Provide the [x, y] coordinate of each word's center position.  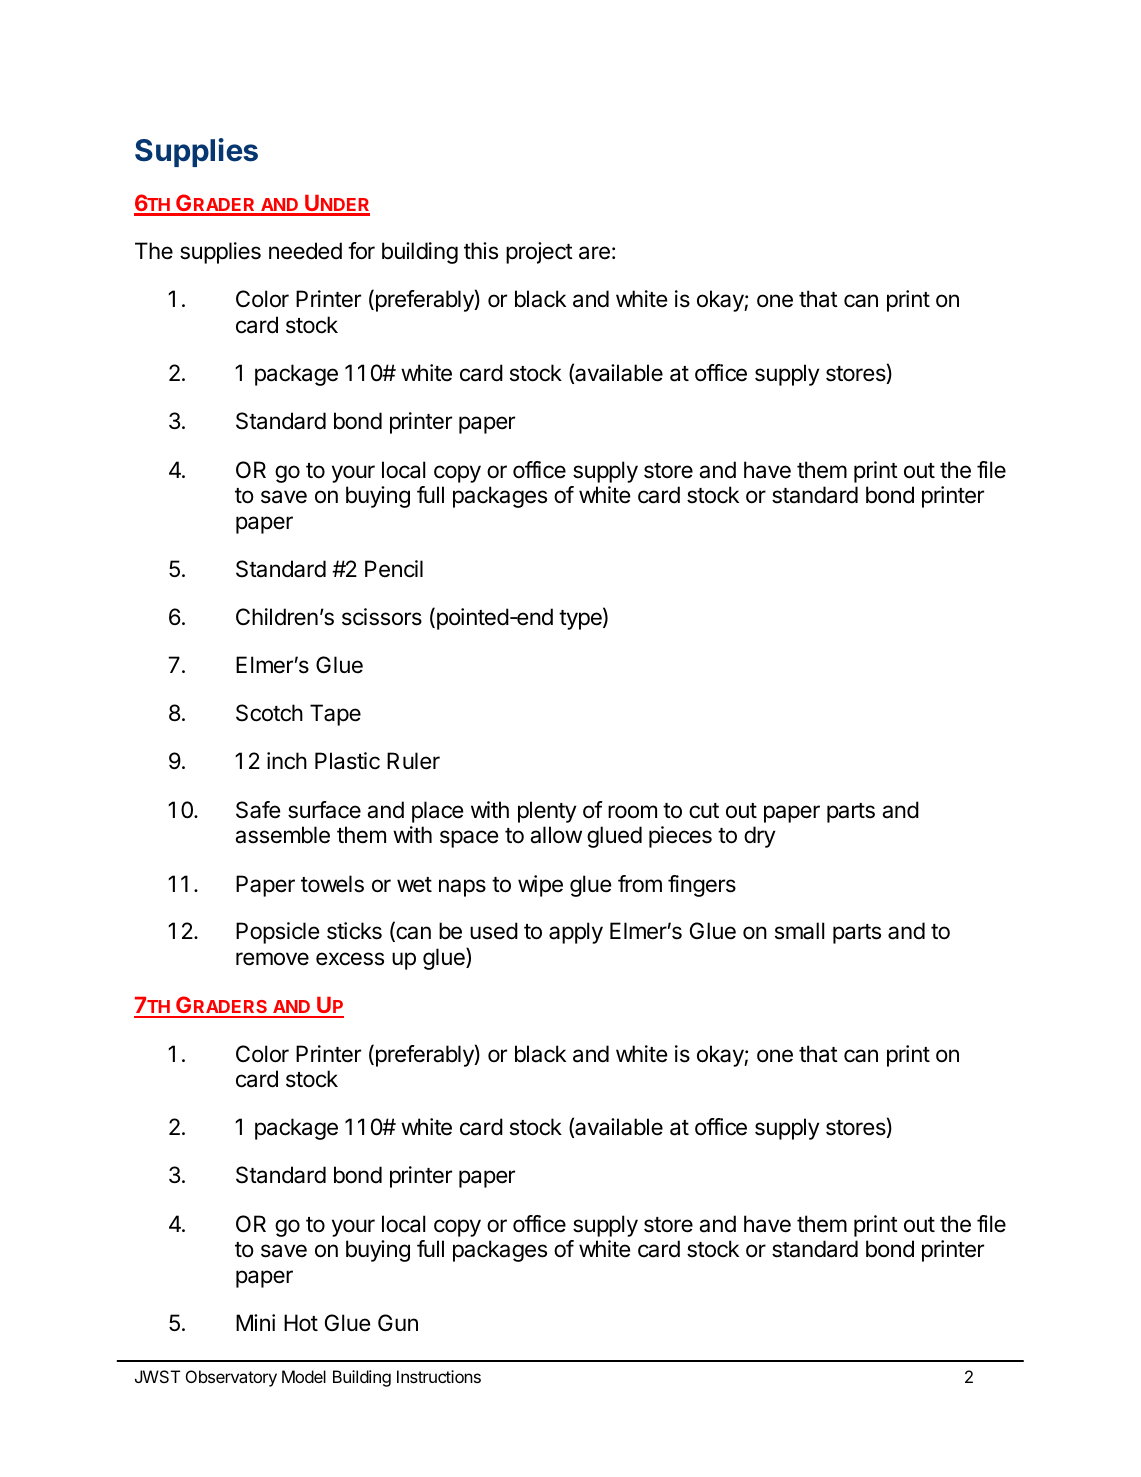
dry [760, 837]
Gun [398, 1322]
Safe [258, 810]
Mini [255, 1322]
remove [272, 959]
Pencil [394, 569]
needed [305, 251]
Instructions [439, 1376]
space [469, 839]
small [799, 931]
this [481, 251]
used [494, 931]
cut [704, 811]
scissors [382, 617]
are [594, 253]
